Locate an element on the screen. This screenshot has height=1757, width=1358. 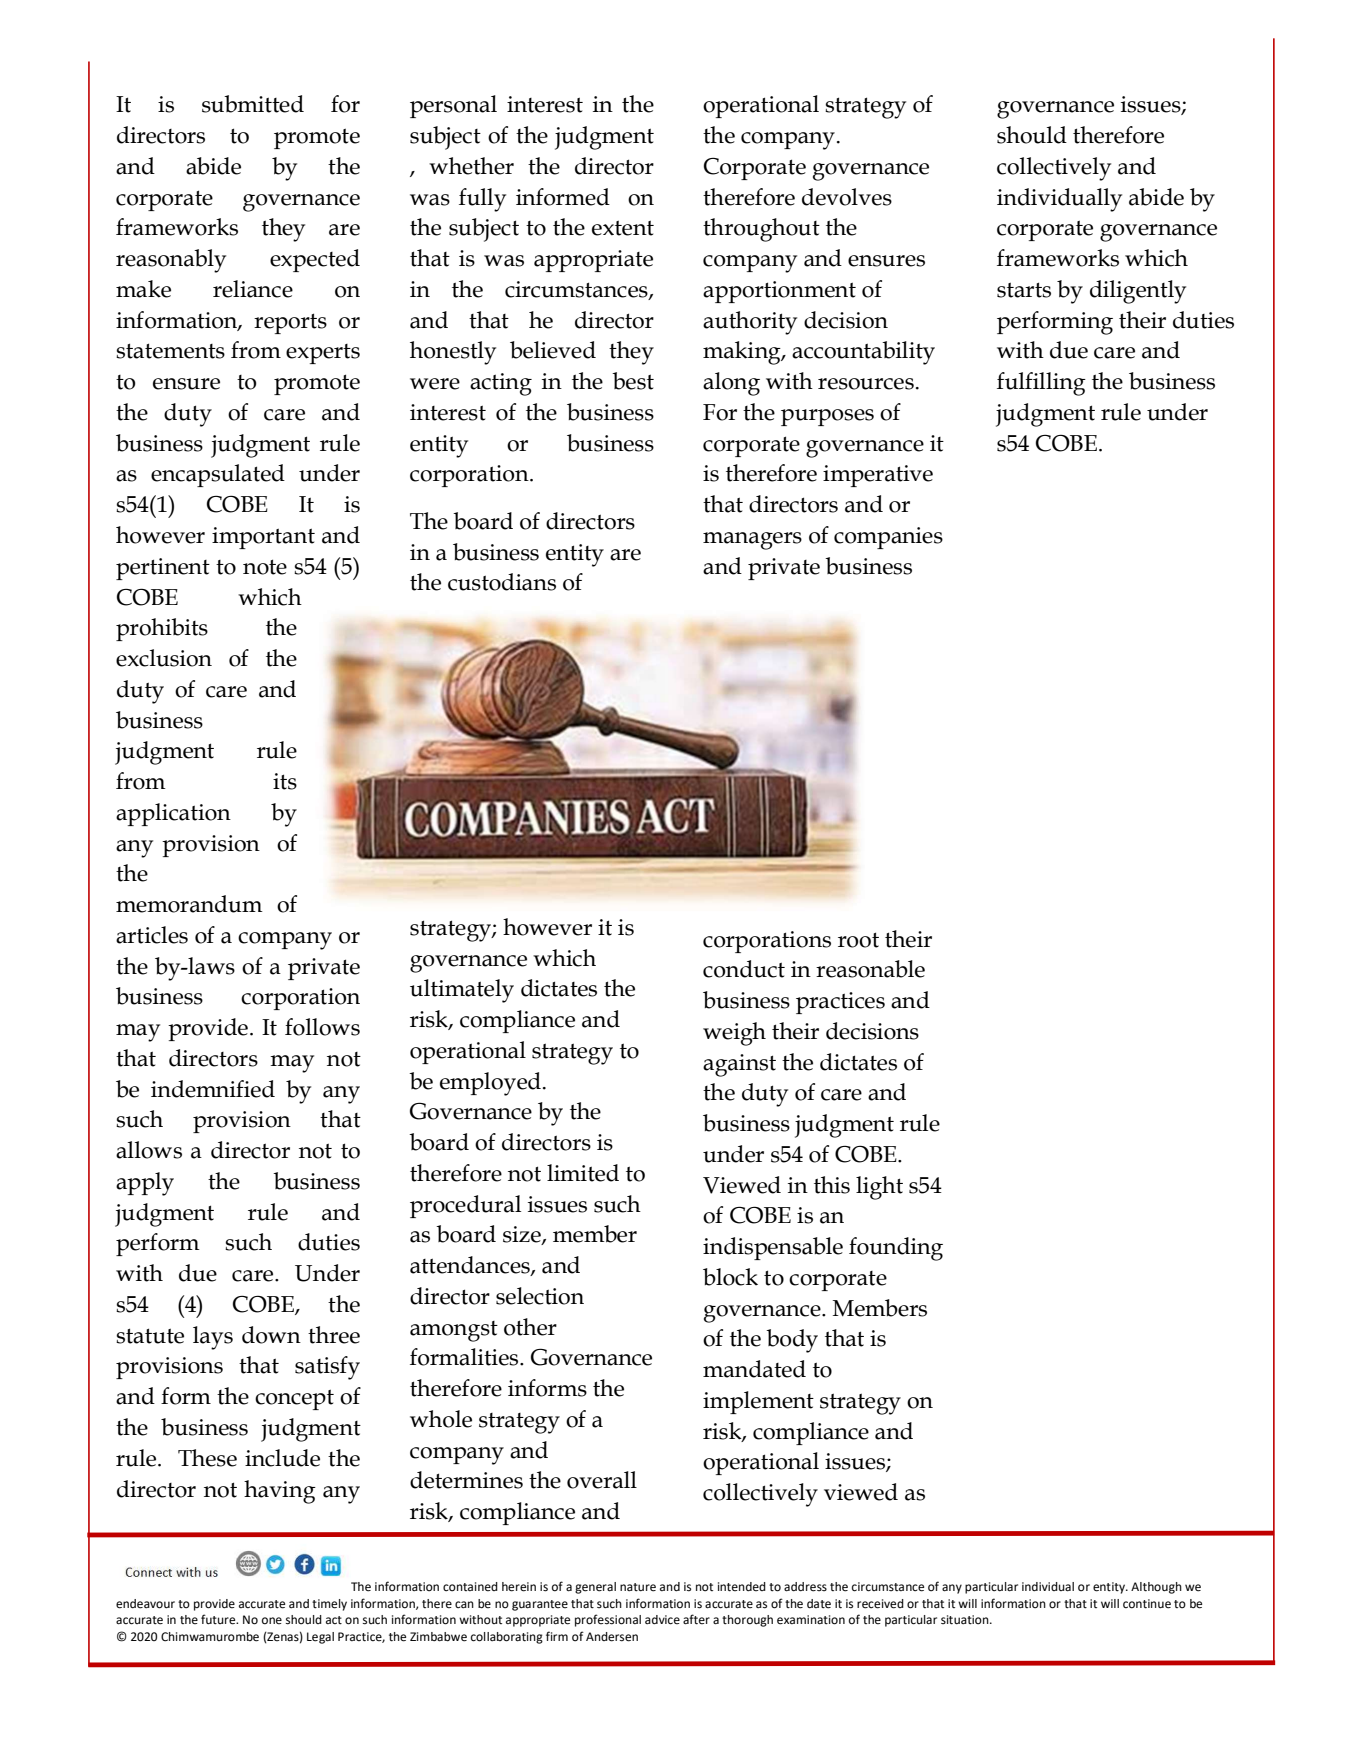
note is located at coordinates (265, 567).
